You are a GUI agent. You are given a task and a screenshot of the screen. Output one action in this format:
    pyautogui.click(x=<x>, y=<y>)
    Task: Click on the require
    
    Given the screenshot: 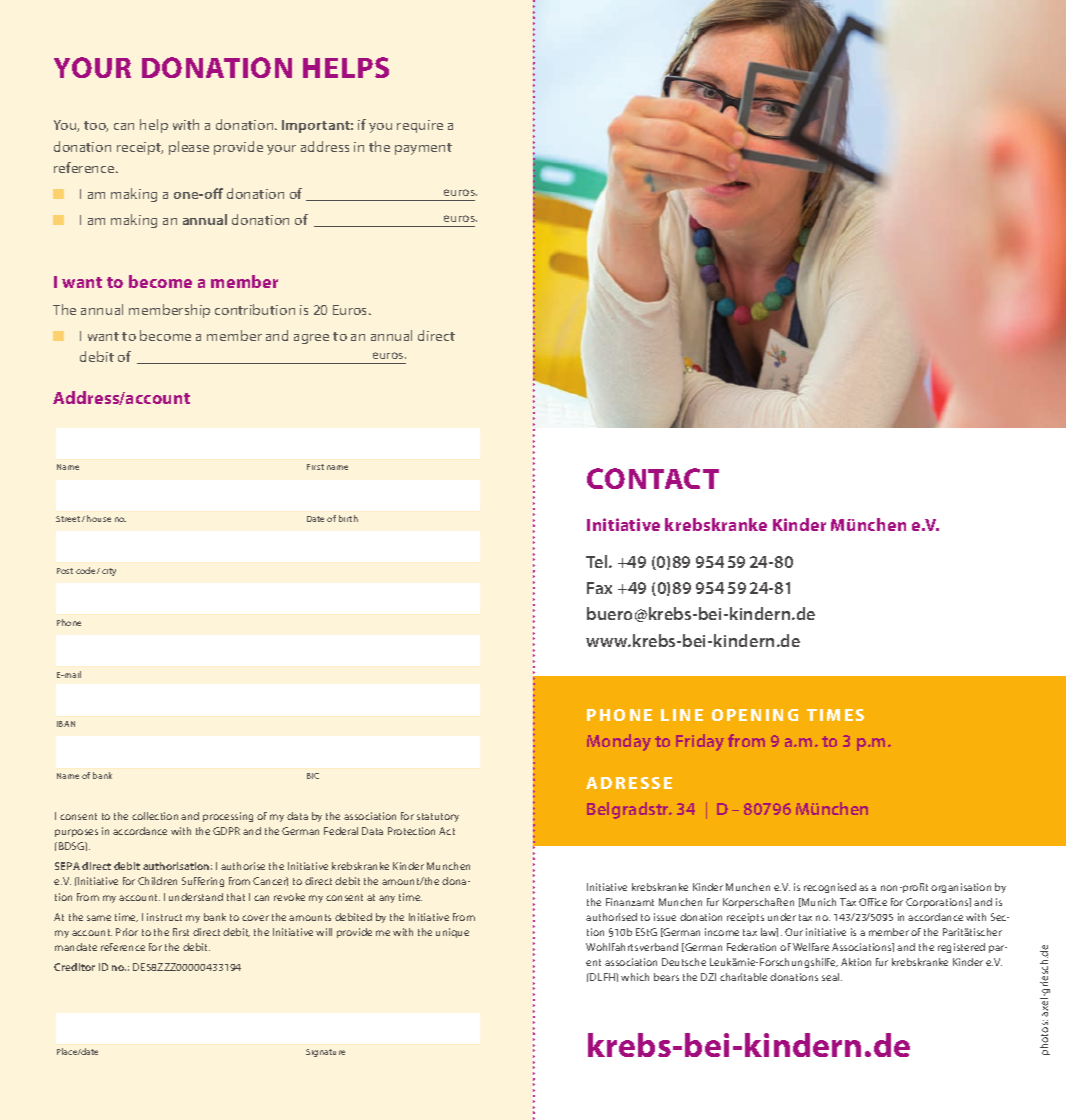 What is the action you would take?
    pyautogui.click(x=420, y=126)
